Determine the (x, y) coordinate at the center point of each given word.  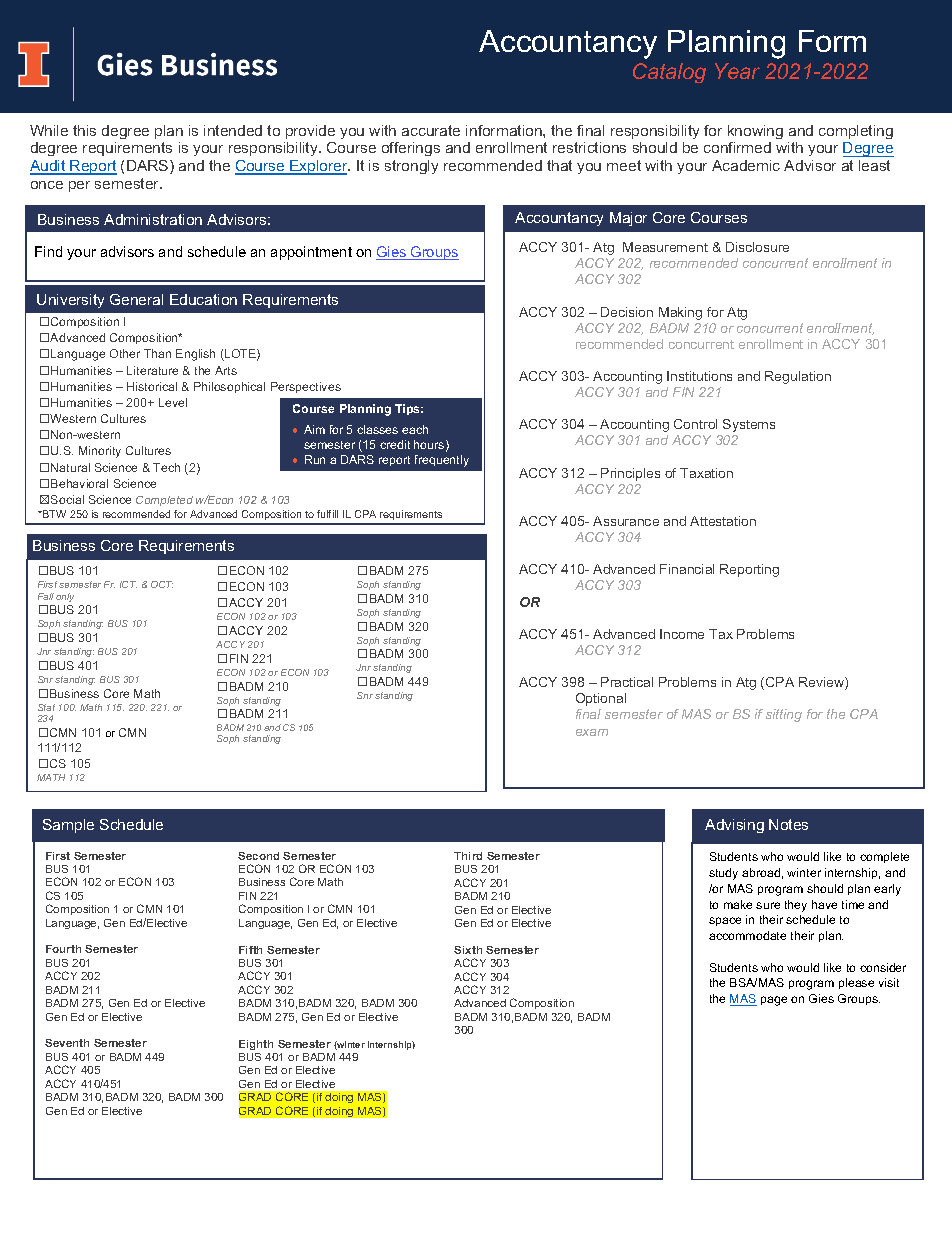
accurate (431, 130)
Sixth (468, 950)
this (84, 130)
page (774, 1001)
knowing (755, 132)
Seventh (67, 1043)
